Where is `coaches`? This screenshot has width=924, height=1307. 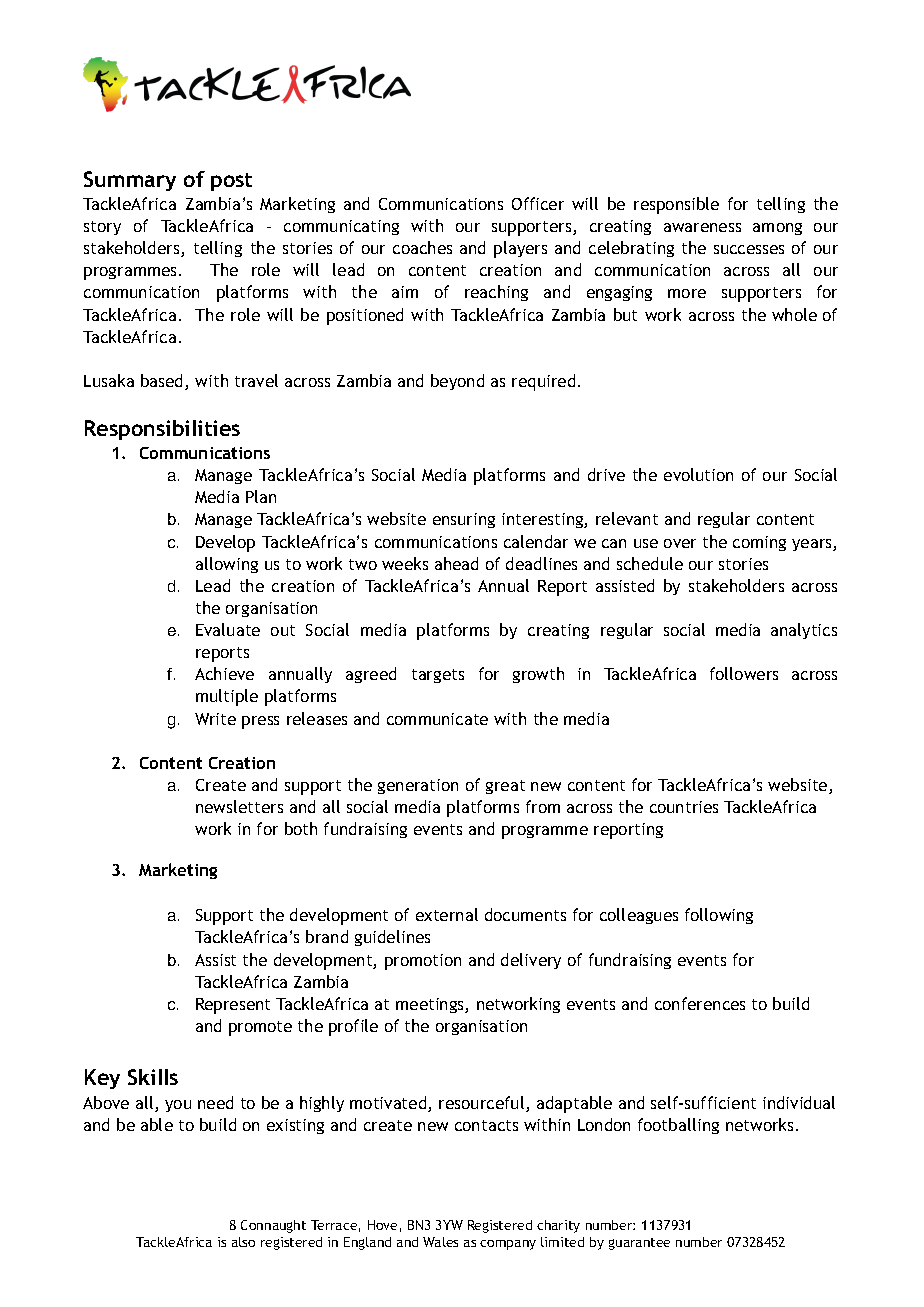 coaches is located at coordinates (422, 247).
